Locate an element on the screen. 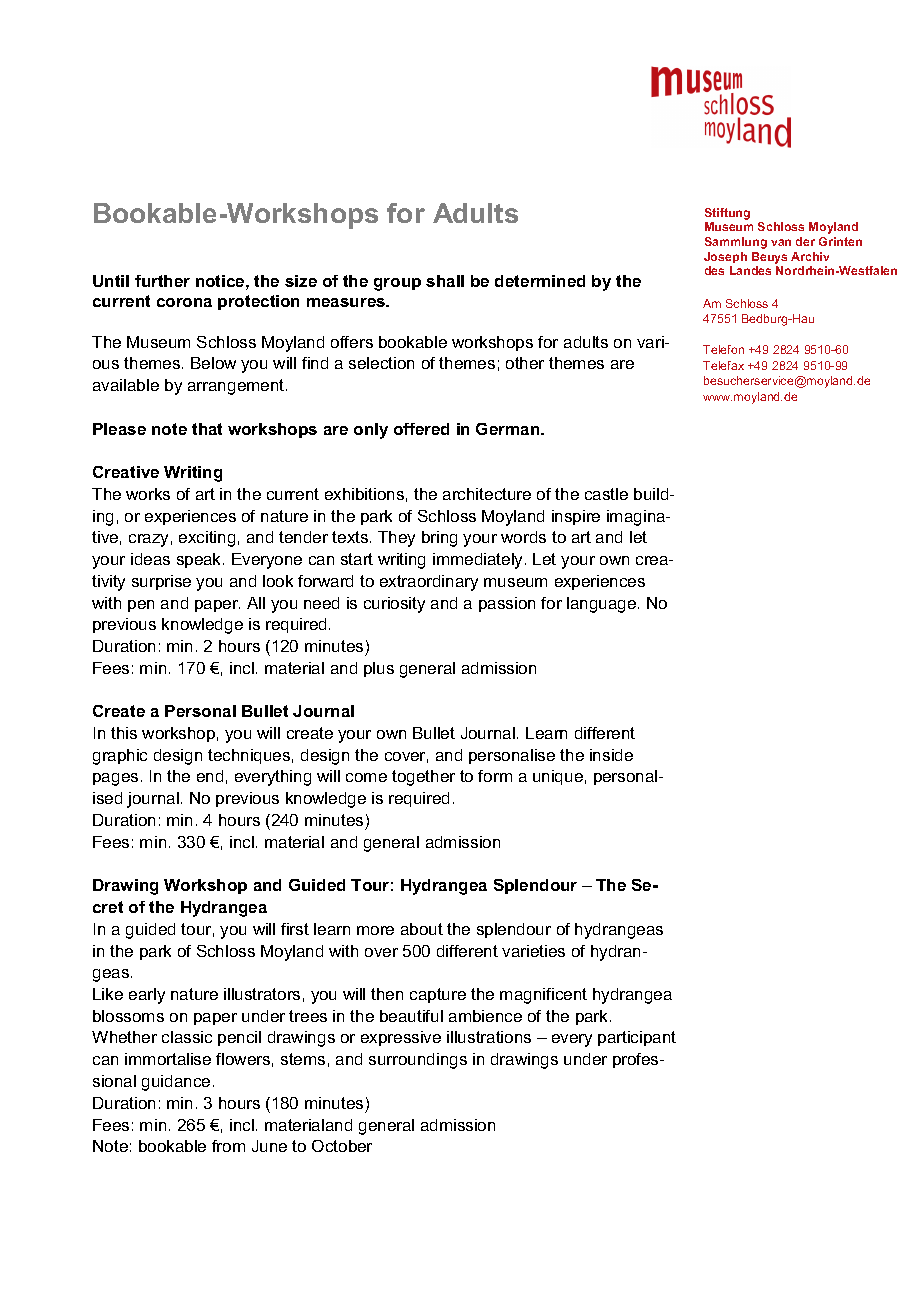 The image size is (924, 1308). pages is located at coordinates (115, 779).
